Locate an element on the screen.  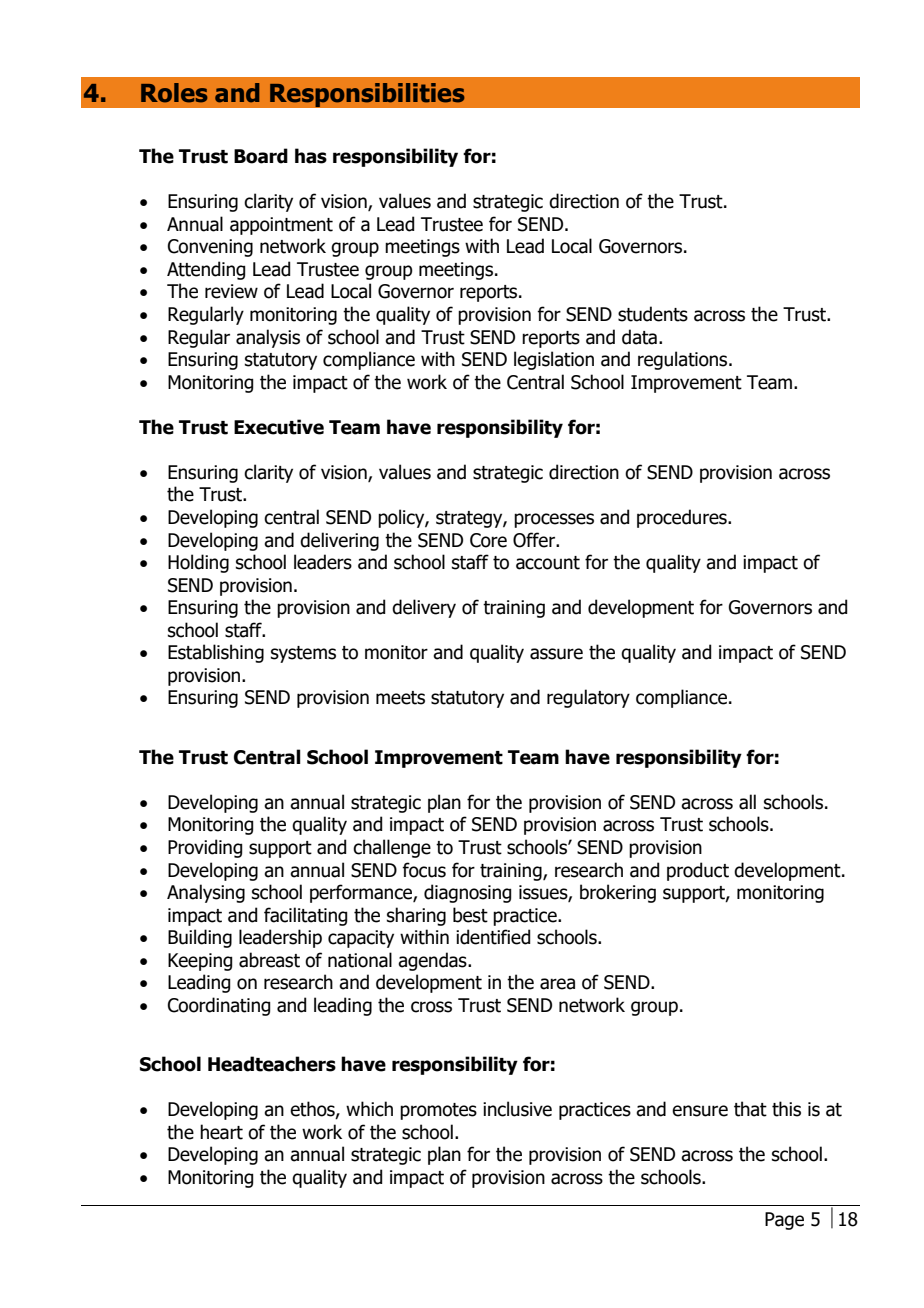
Board is located at coordinates (261, 156).
